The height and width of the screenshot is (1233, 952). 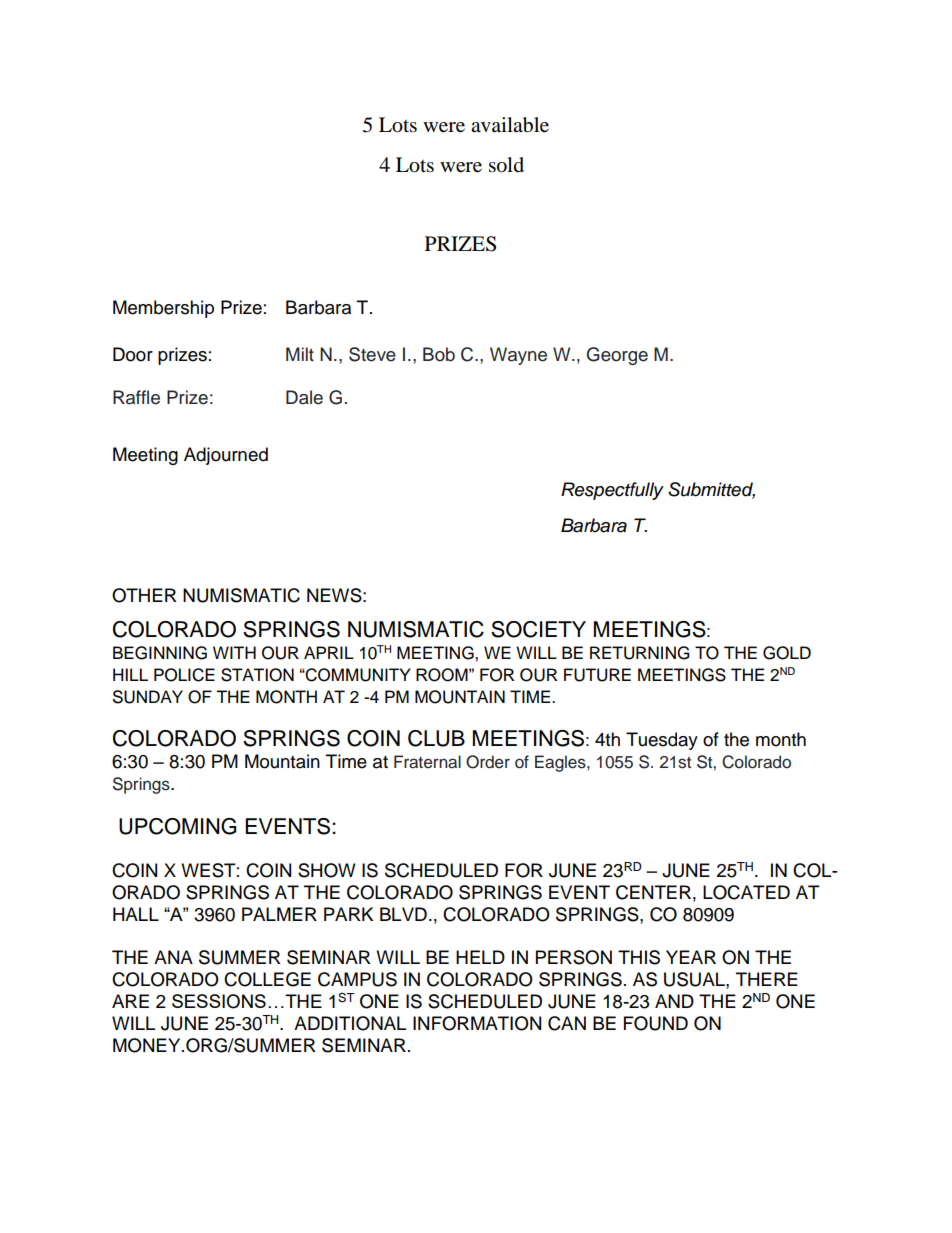 What do you see at coordinates (184, 675) in the screenshot?
I see `POLICE` at bounding box center [184, 675].
